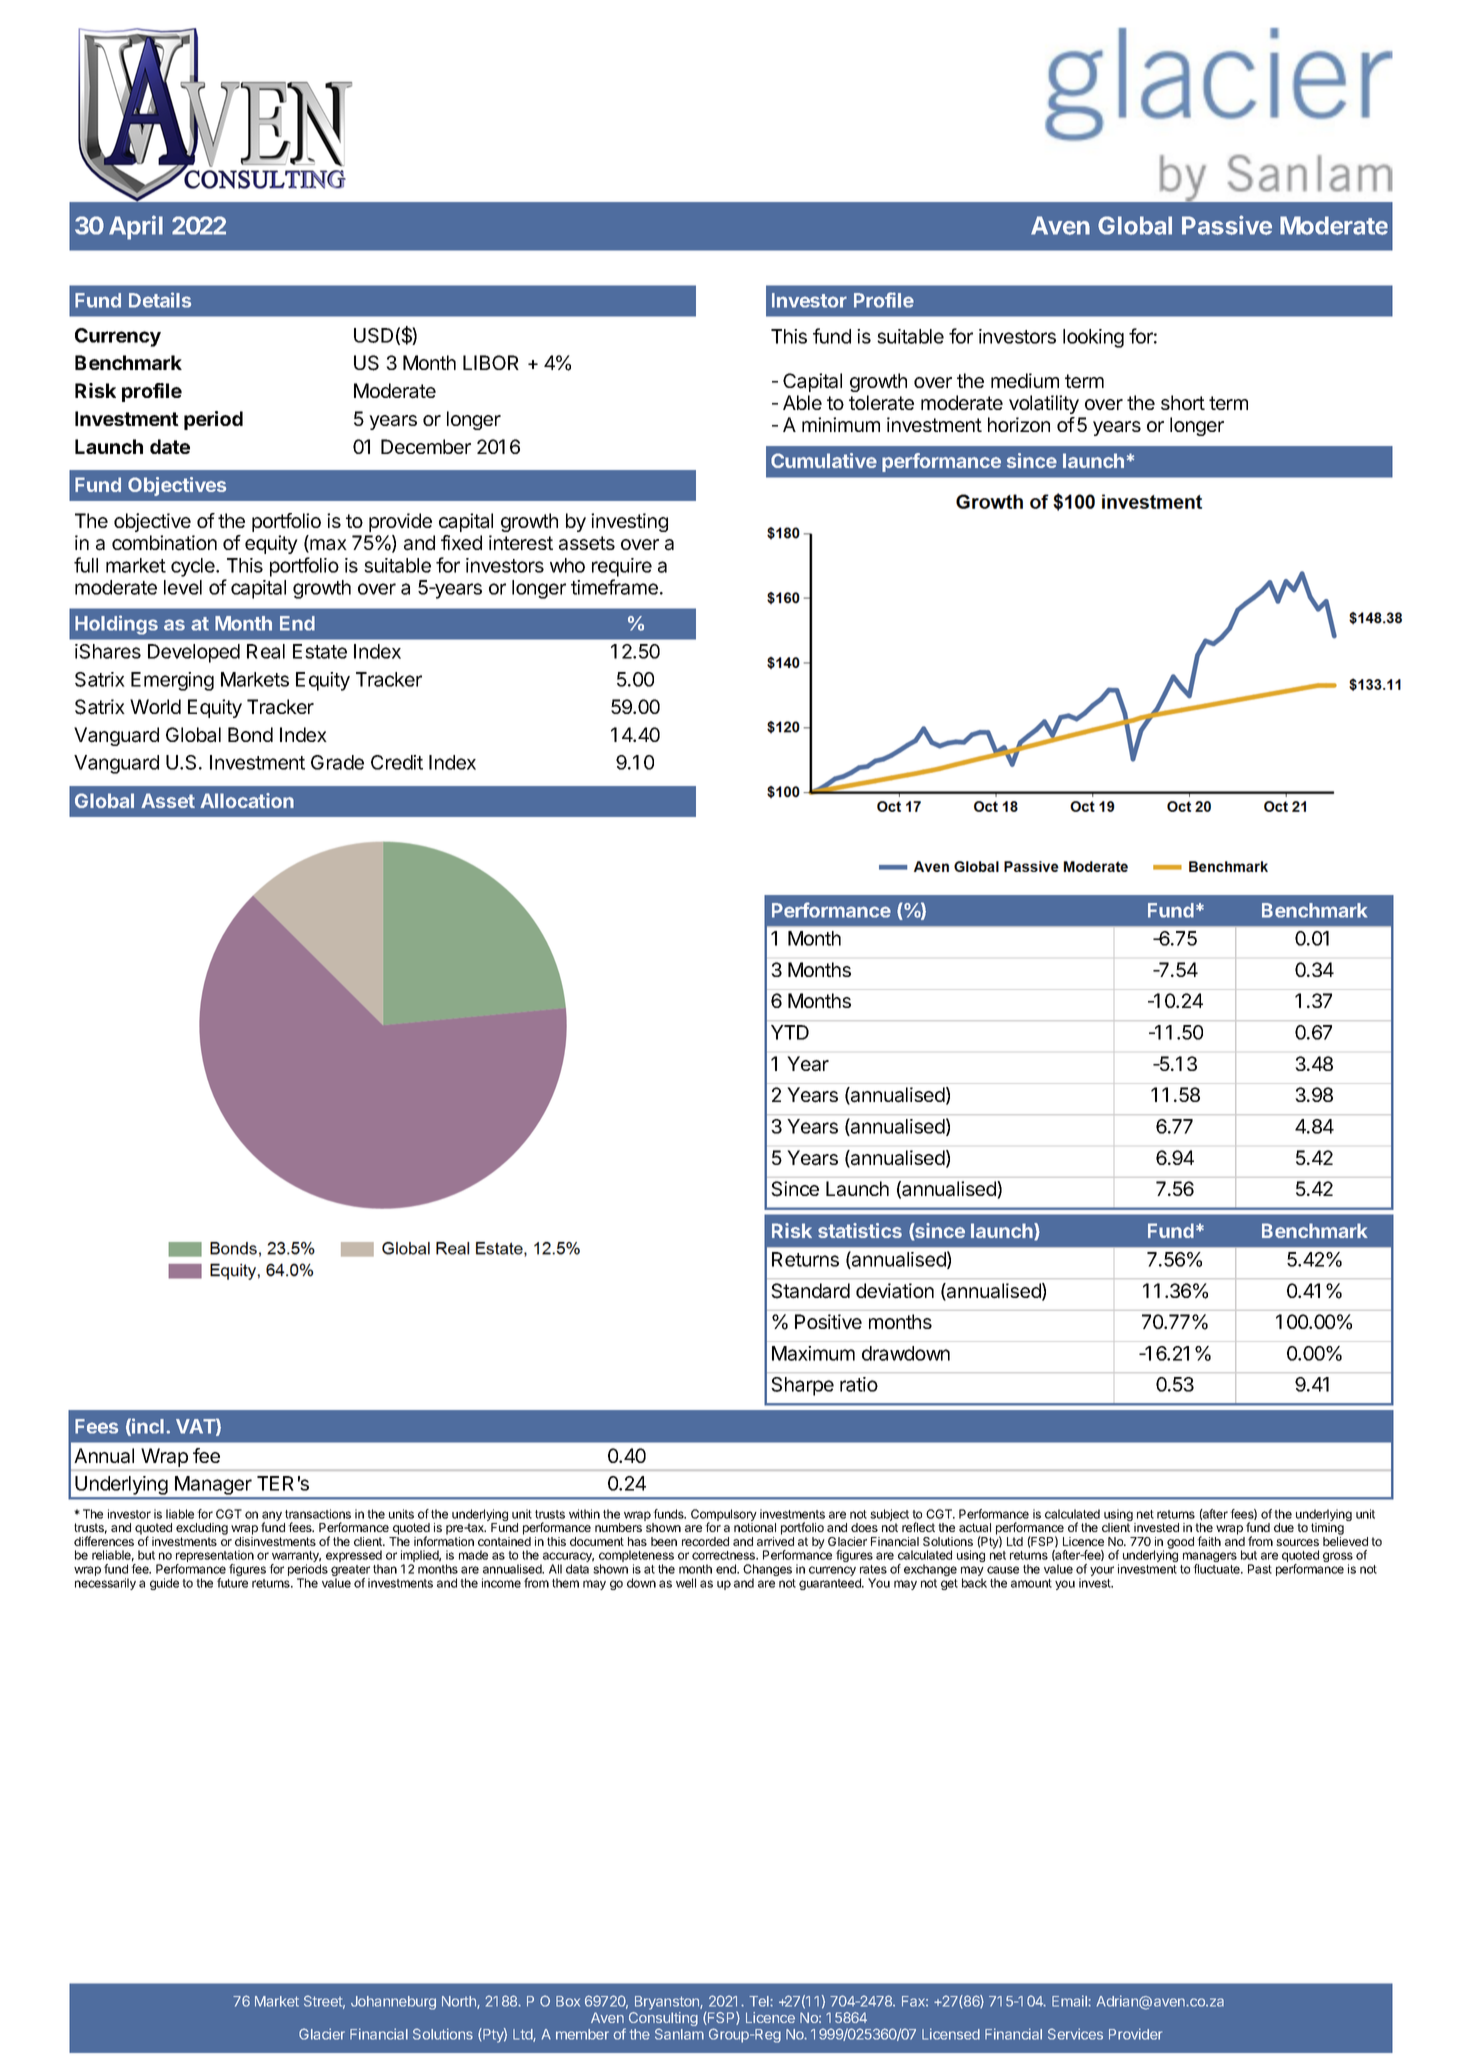  Describe the element at coordinates (460, 2002) in the page. I see `North` at that location.
